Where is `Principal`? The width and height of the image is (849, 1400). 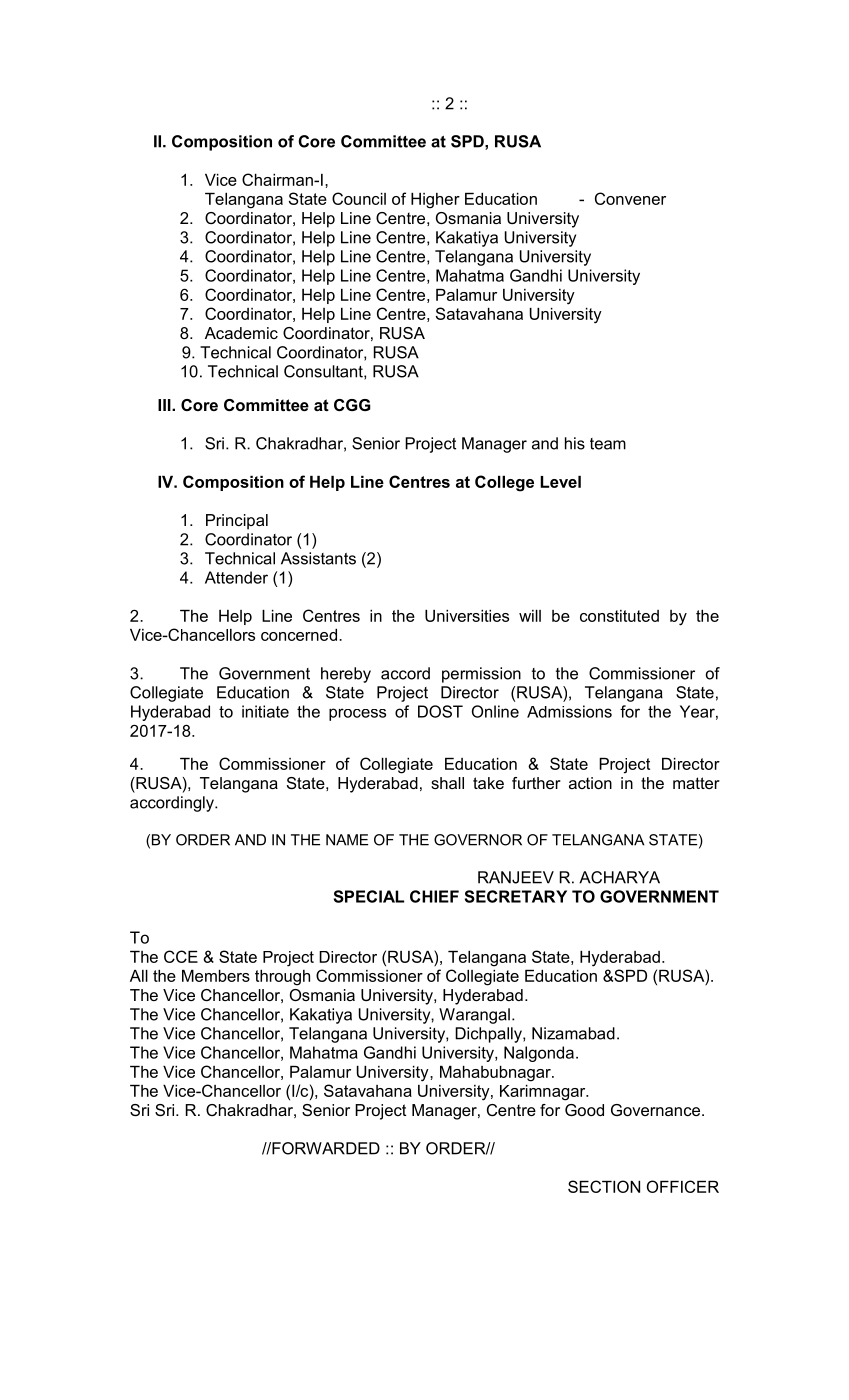
Principal is located at coordinates (237, 522).
